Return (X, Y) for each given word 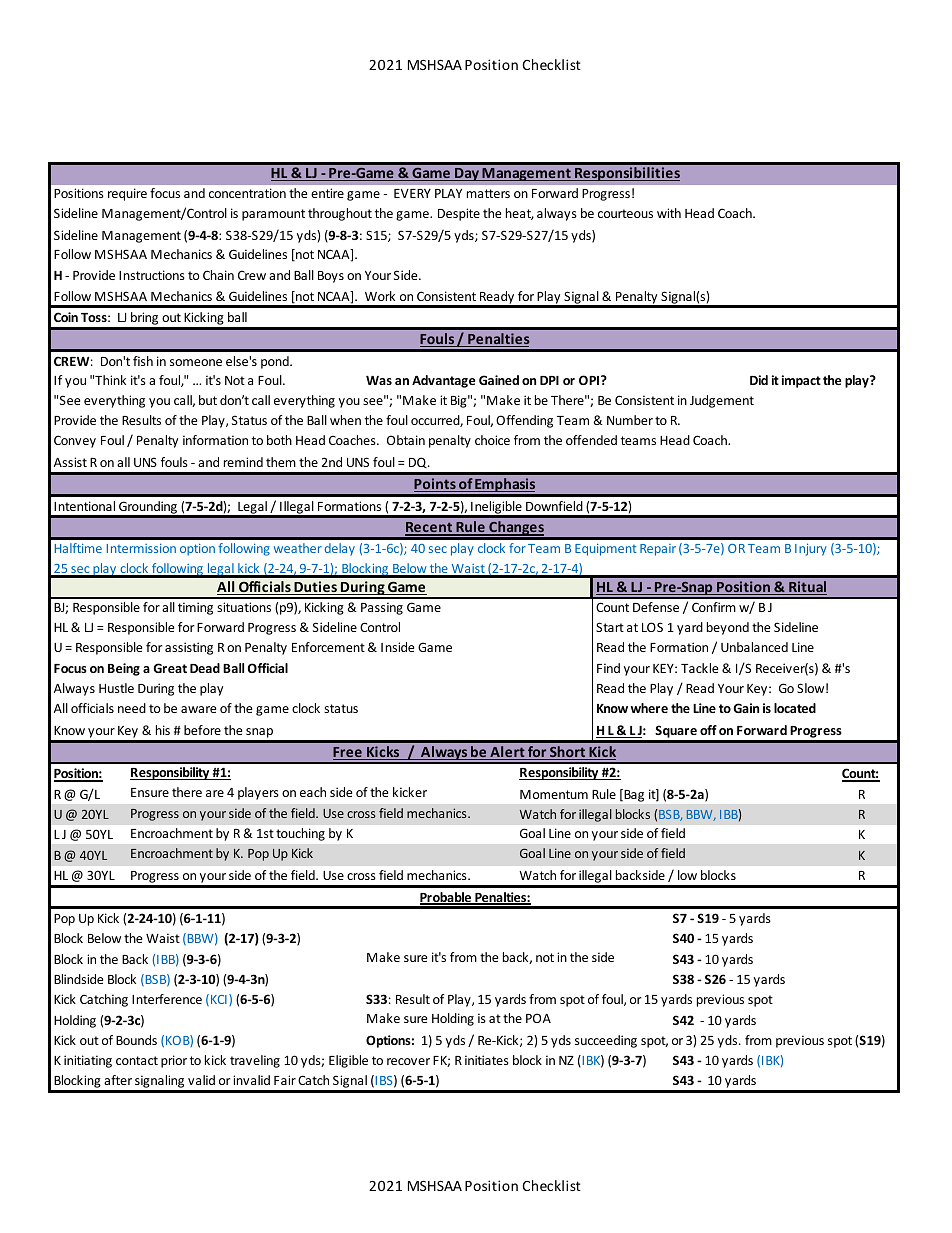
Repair (658, 550)
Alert (507, 753)
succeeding (606, 1041)
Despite (459, 214)
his (163, 730)
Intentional (84, 506)
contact (137, 1060)
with (669, 213)
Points (436, 485)
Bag (633, 795)
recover (408, 1061)
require (127, 194)
